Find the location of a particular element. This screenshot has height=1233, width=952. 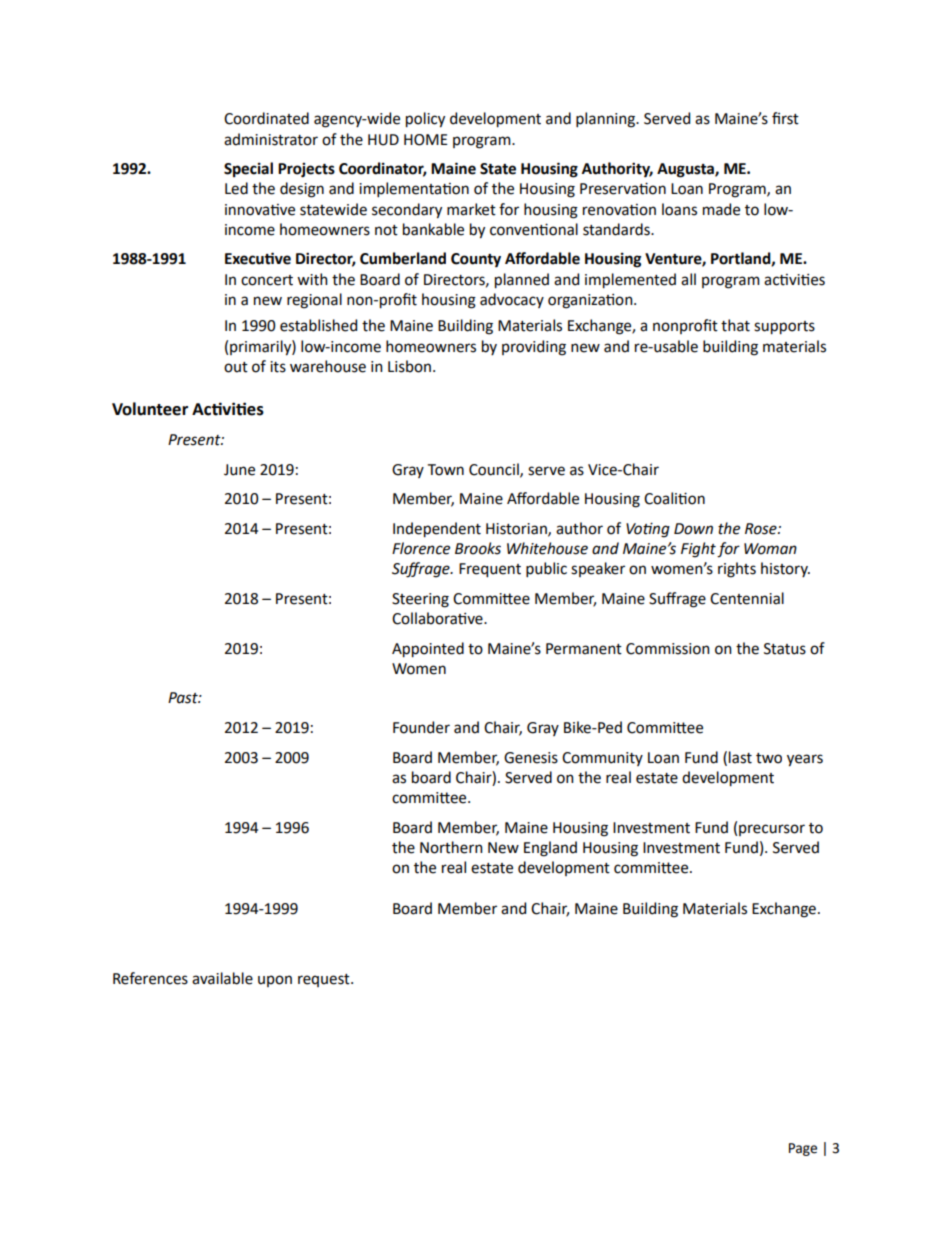

available is located at coordinates (222, 978).
